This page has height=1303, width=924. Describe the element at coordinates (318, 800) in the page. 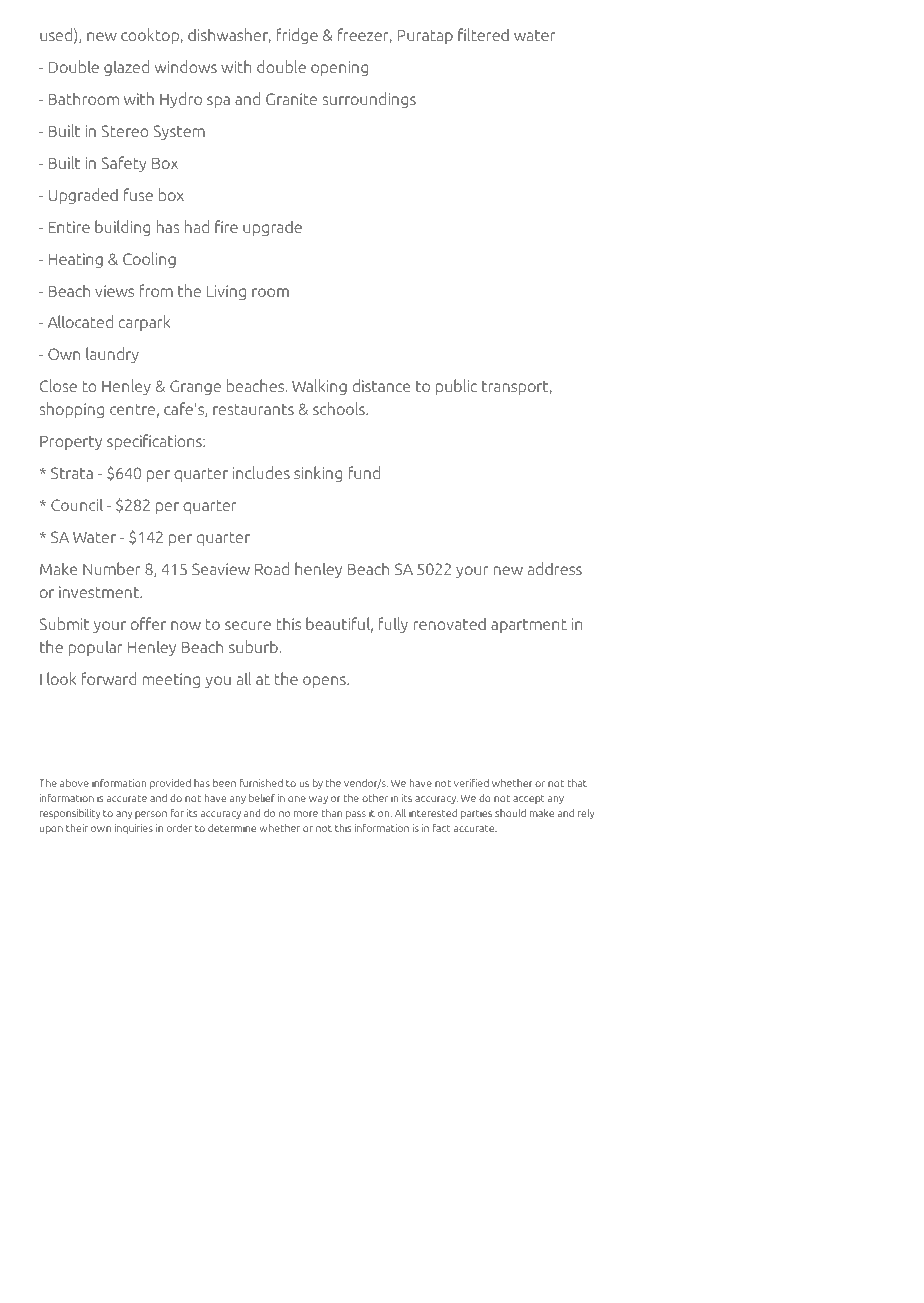

I see `way` at that location.
